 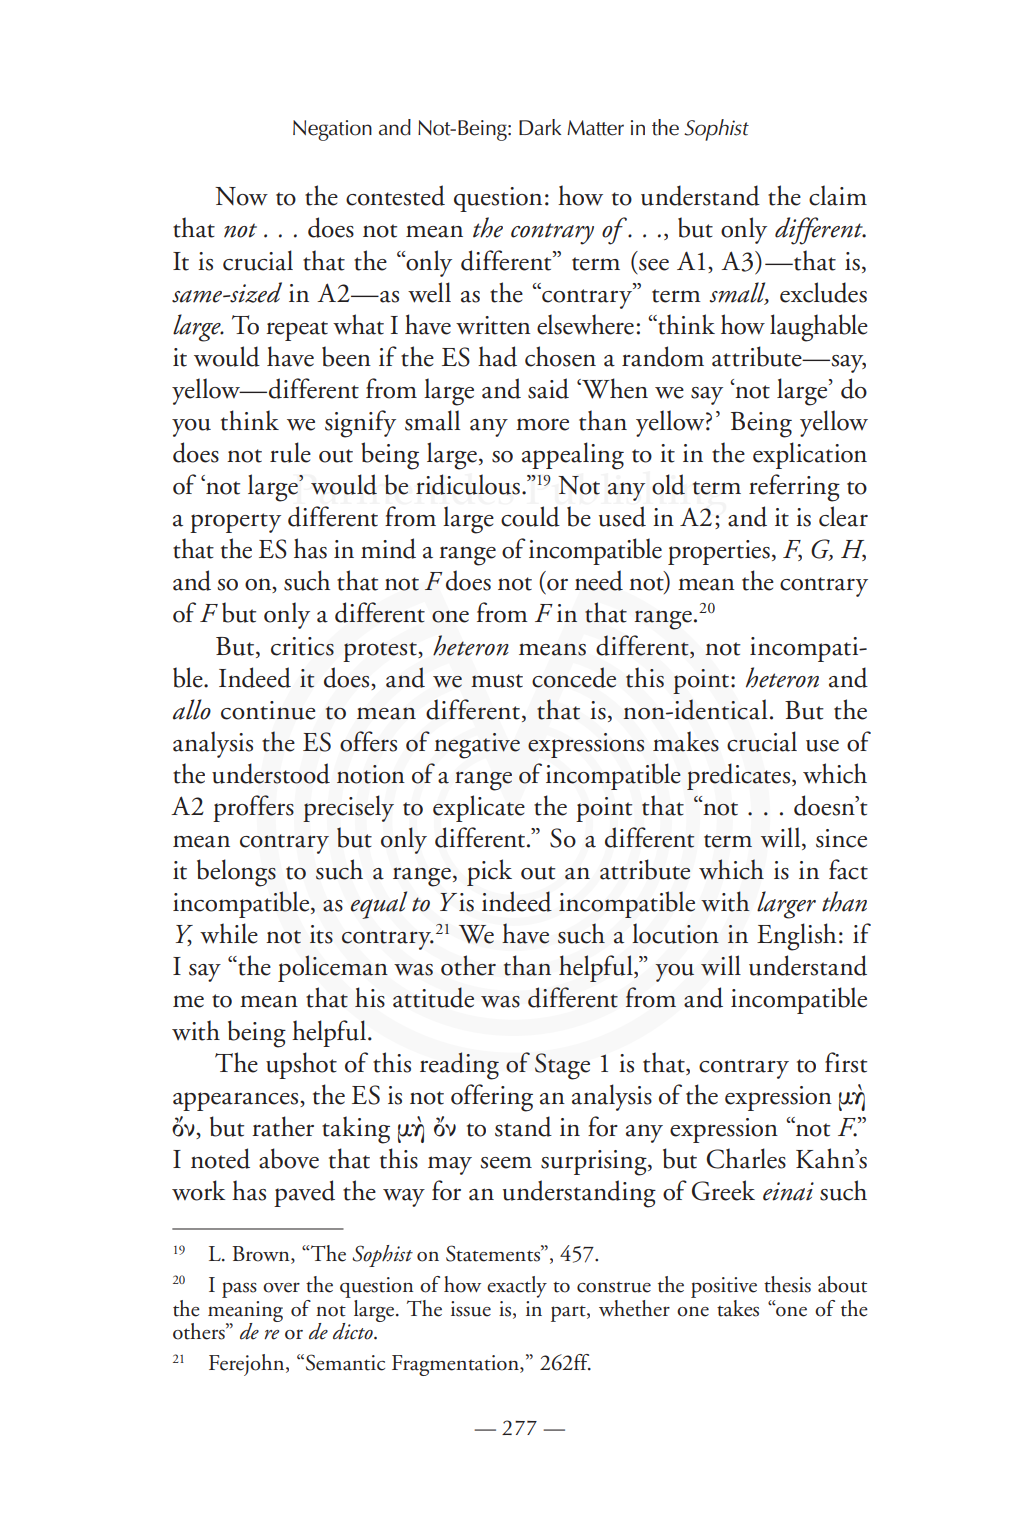 What do you see at coordinates (838, 195) in the screenshot?
I see `claim` at bounding box center [838, 195].
